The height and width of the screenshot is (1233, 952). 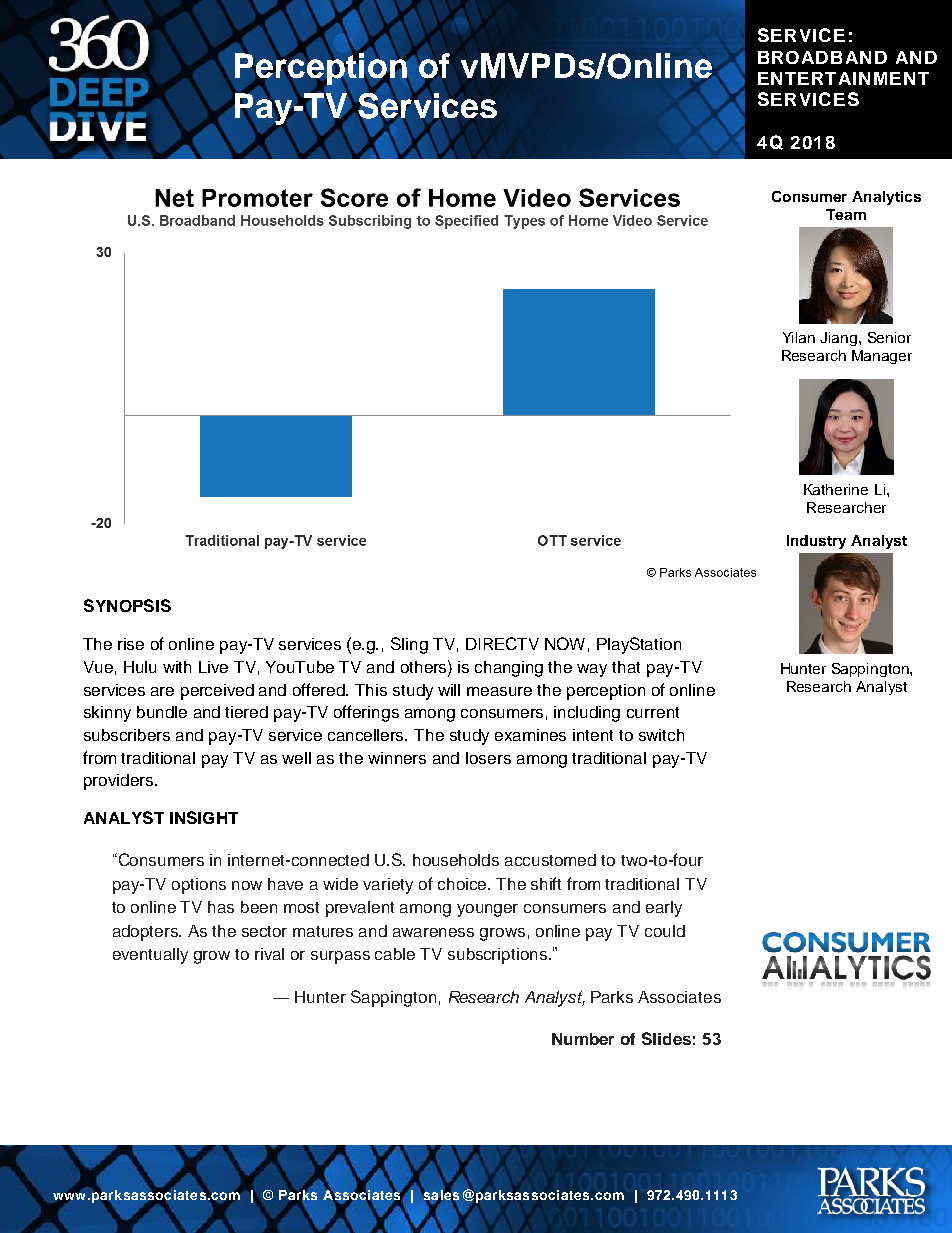 What do you see at coordinates (882, 357) in the screenshot?
I see `Manager` at bounding box center [882, 357].
